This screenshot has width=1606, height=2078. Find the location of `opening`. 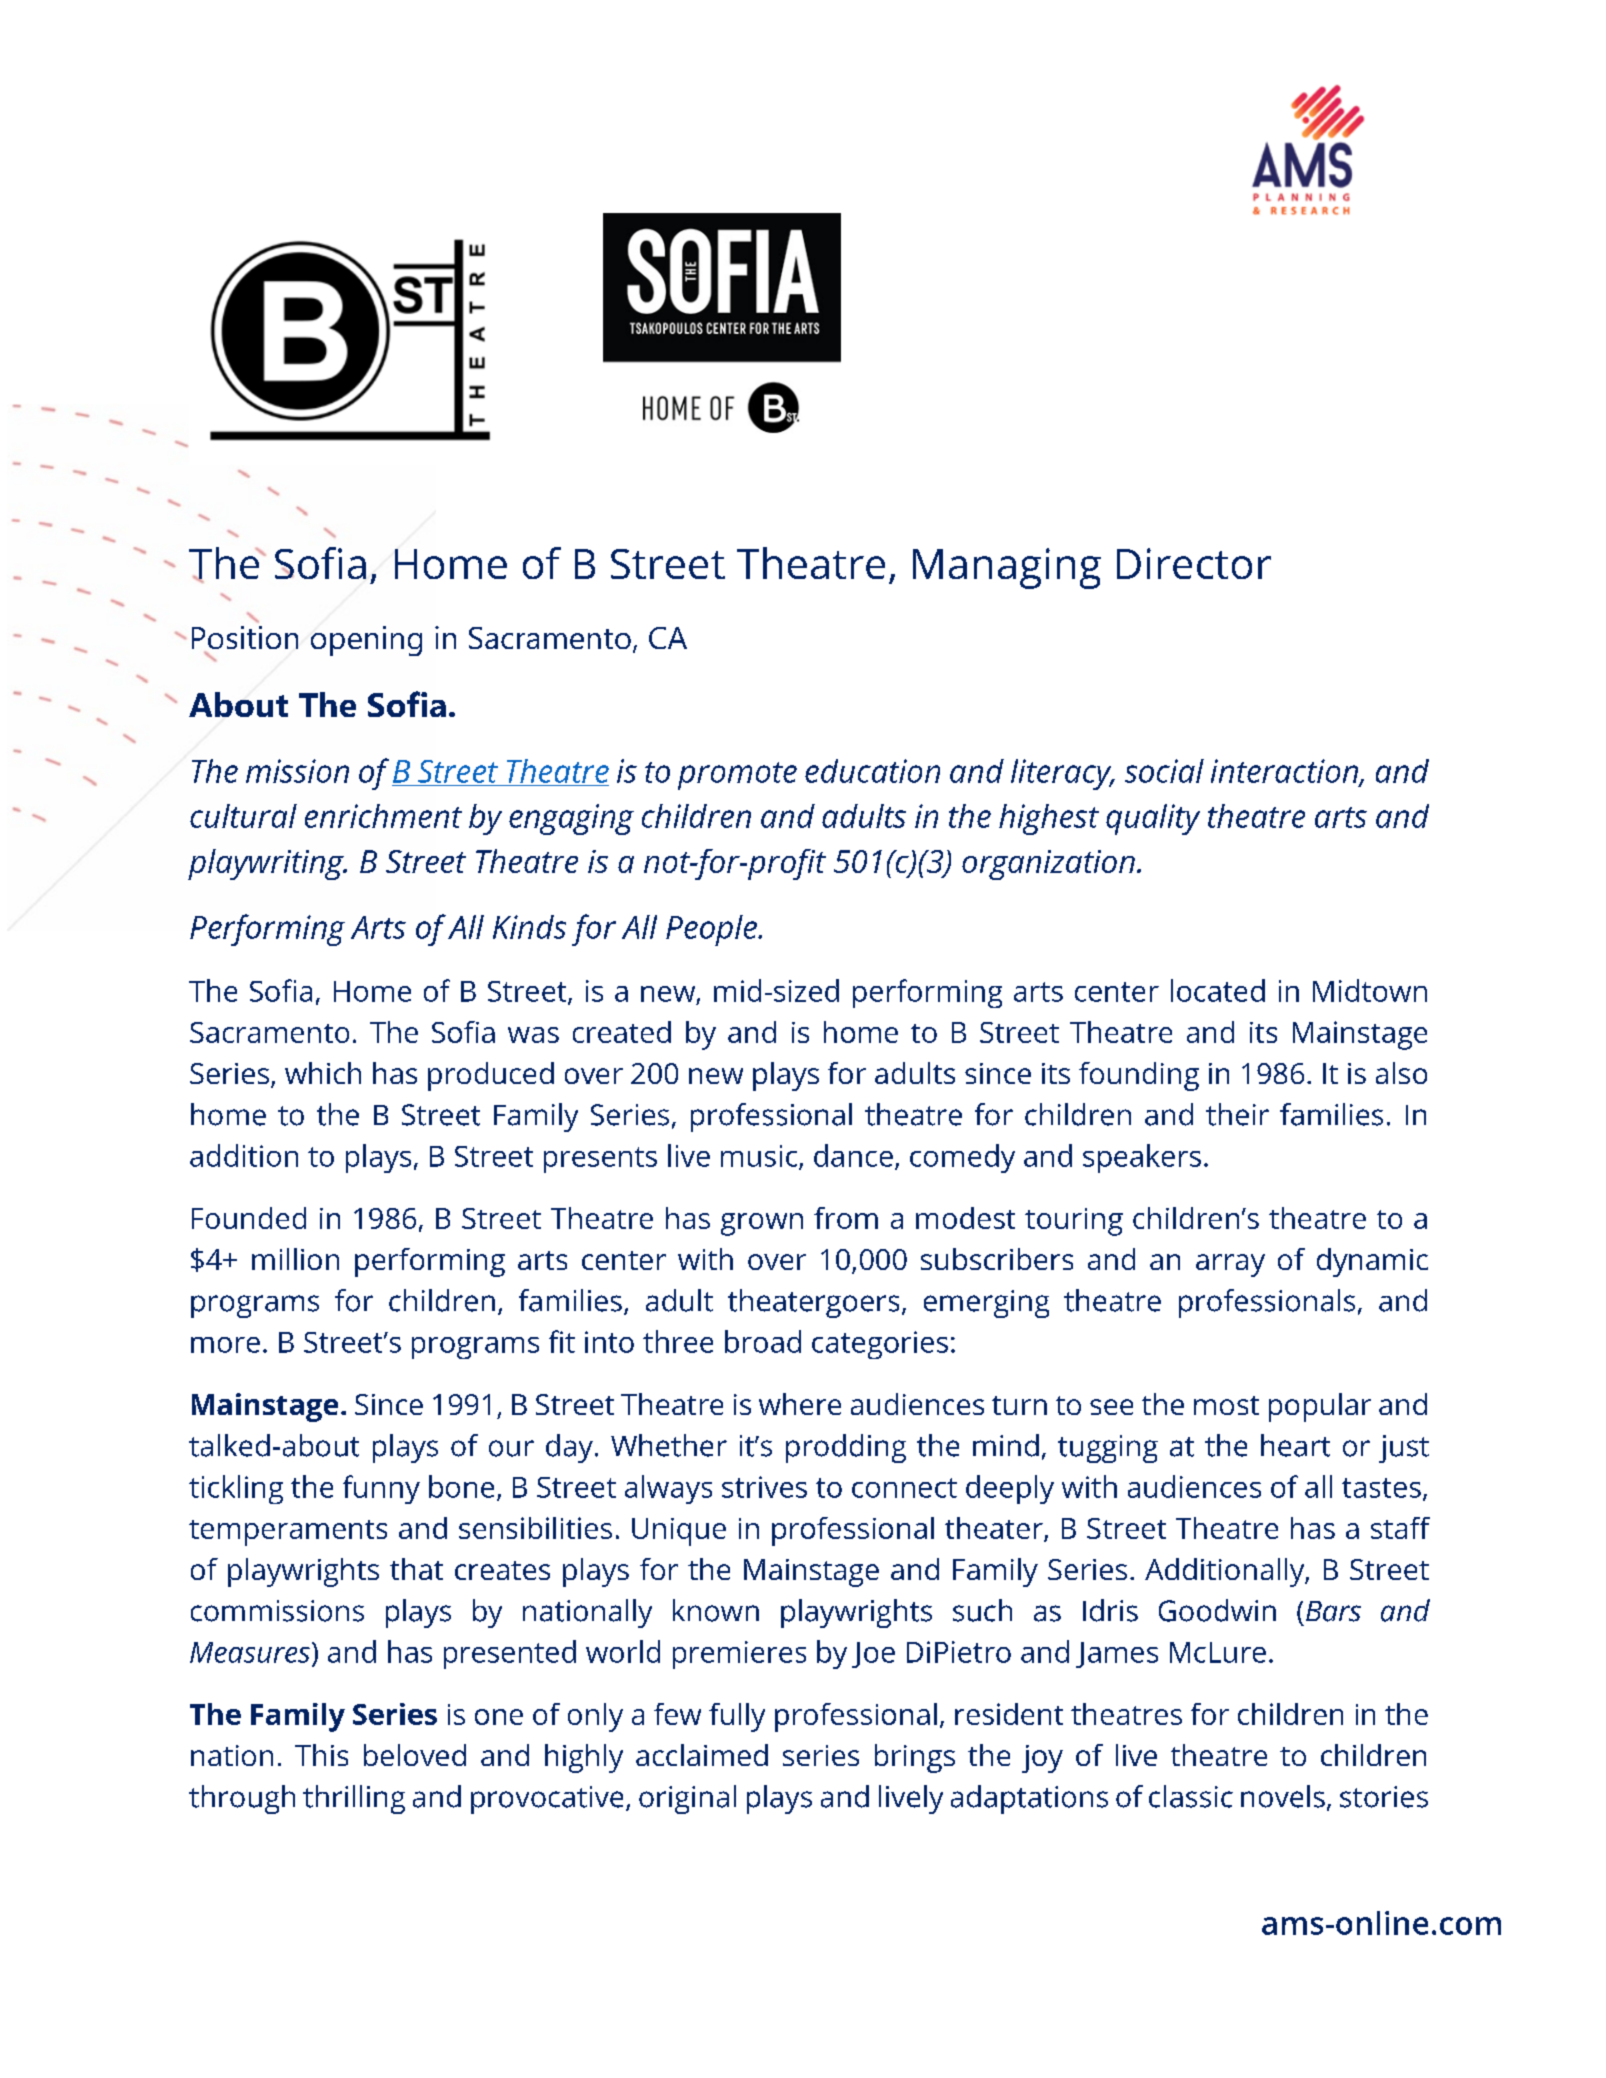

opening is located at coordinates (366, 641).
